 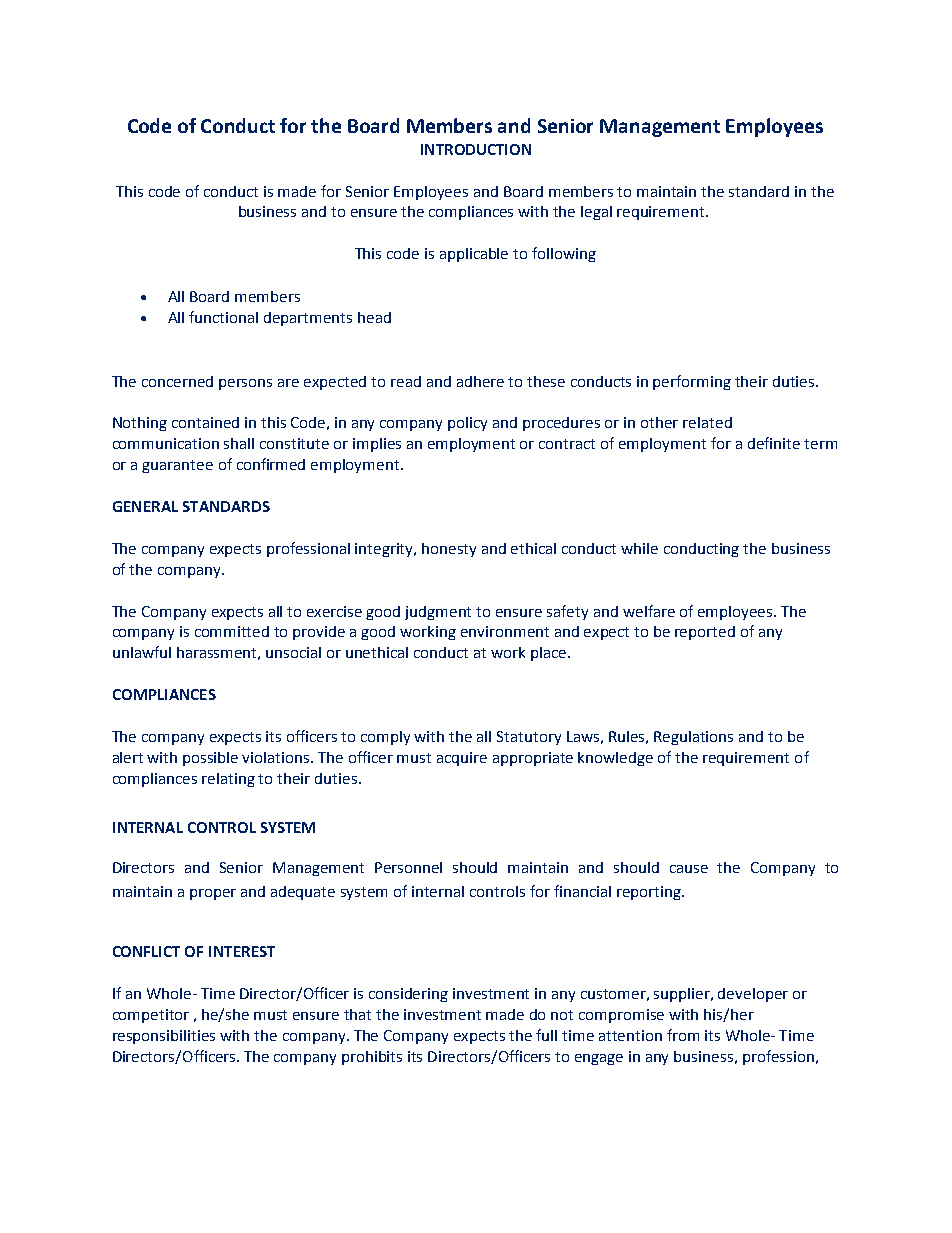 I want to click on full, so click(x=546, y=1035).
